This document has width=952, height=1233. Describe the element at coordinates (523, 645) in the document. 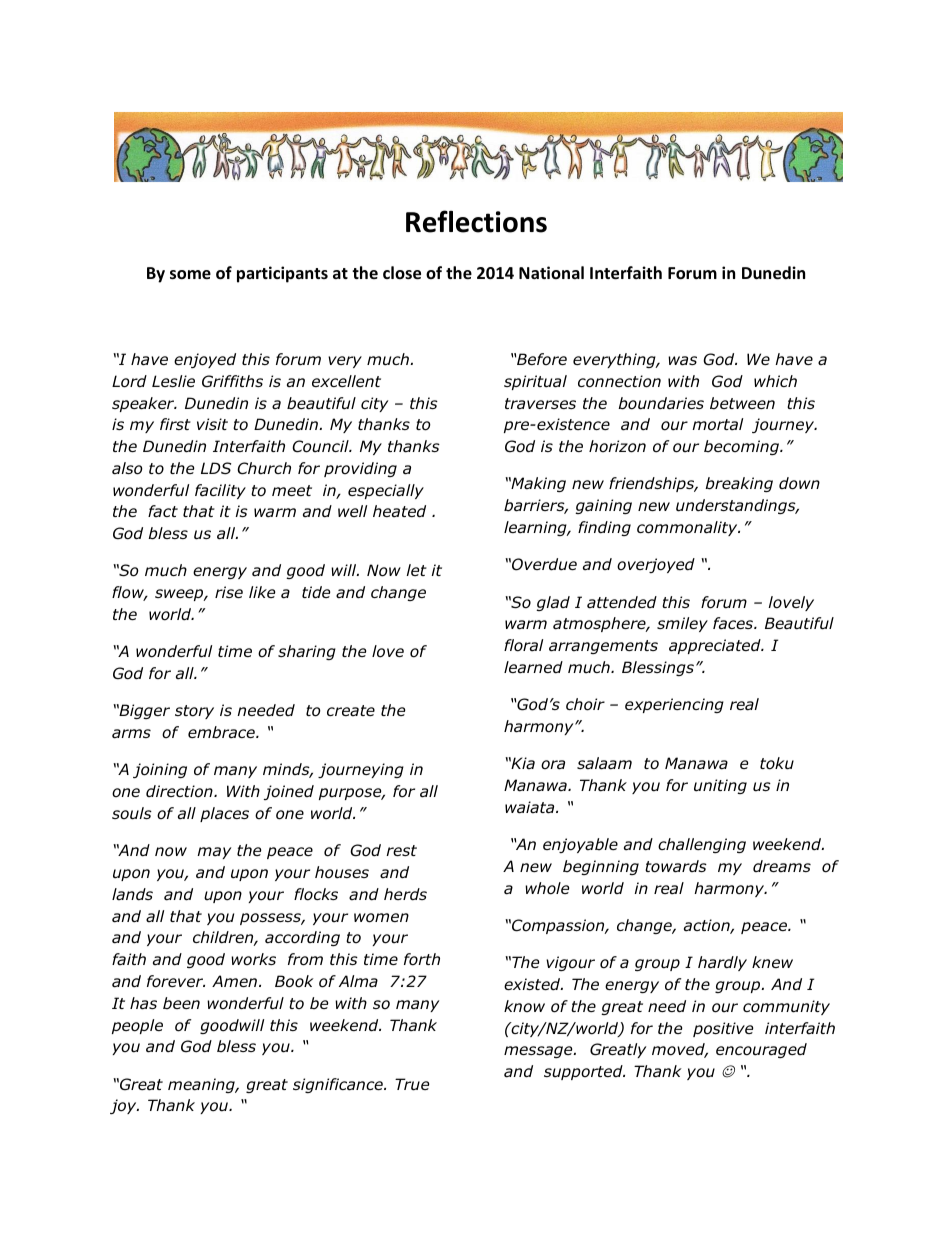

I see `floral` at that location.
